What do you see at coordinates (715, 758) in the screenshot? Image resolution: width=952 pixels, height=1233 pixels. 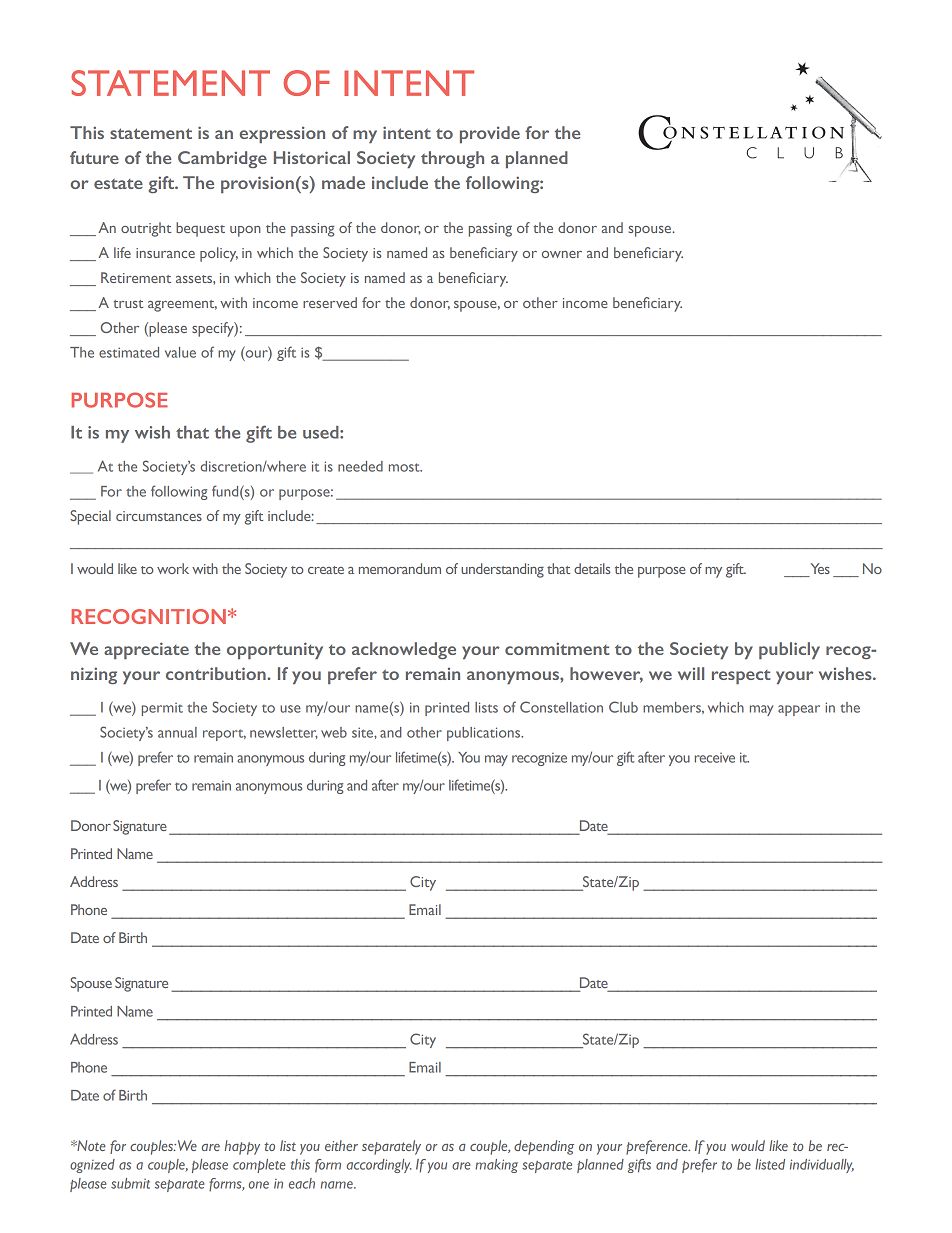 I see `receive` at bounding box center [715, 758].
